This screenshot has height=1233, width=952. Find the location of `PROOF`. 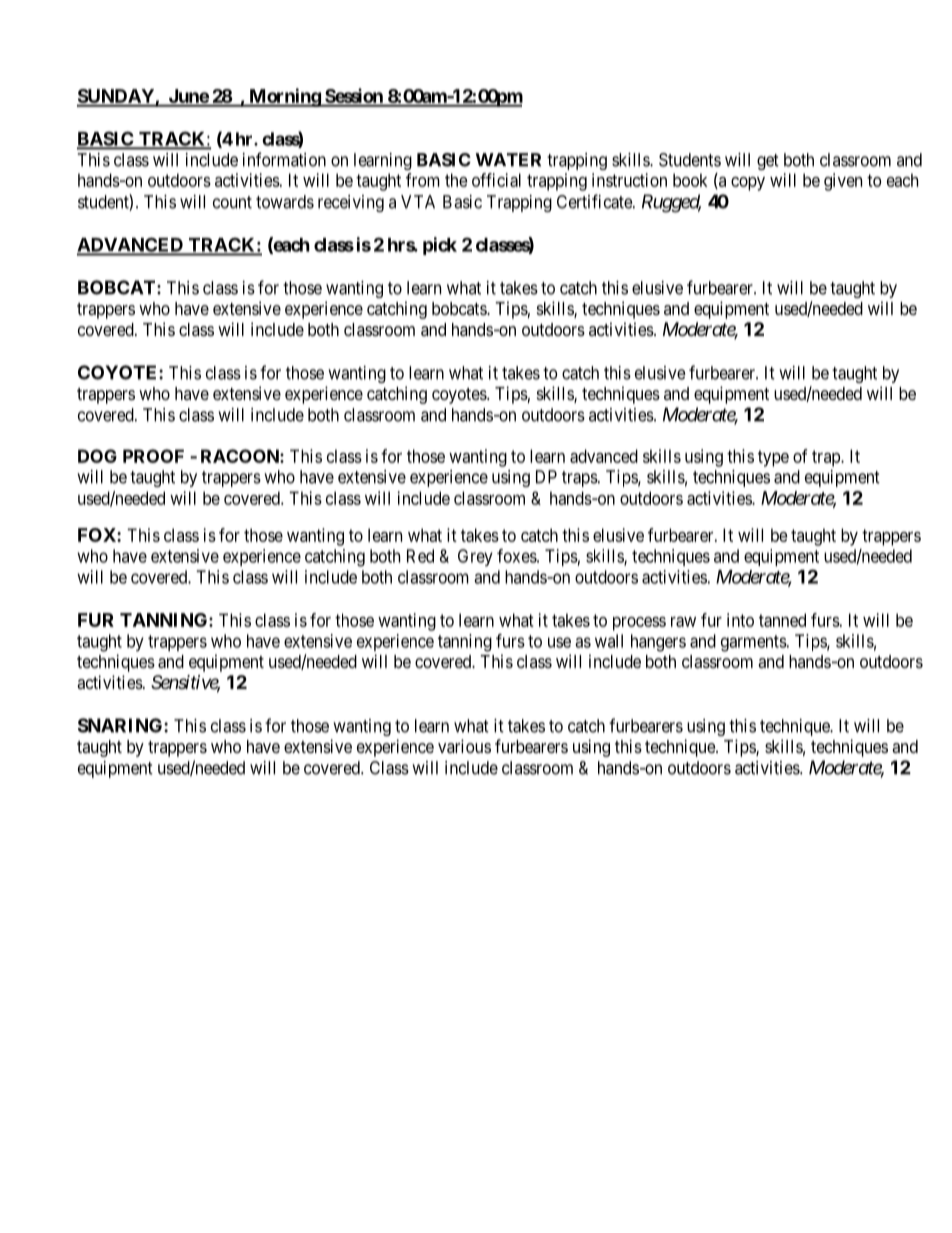

PROOF is located at coordinates (153, 456).
